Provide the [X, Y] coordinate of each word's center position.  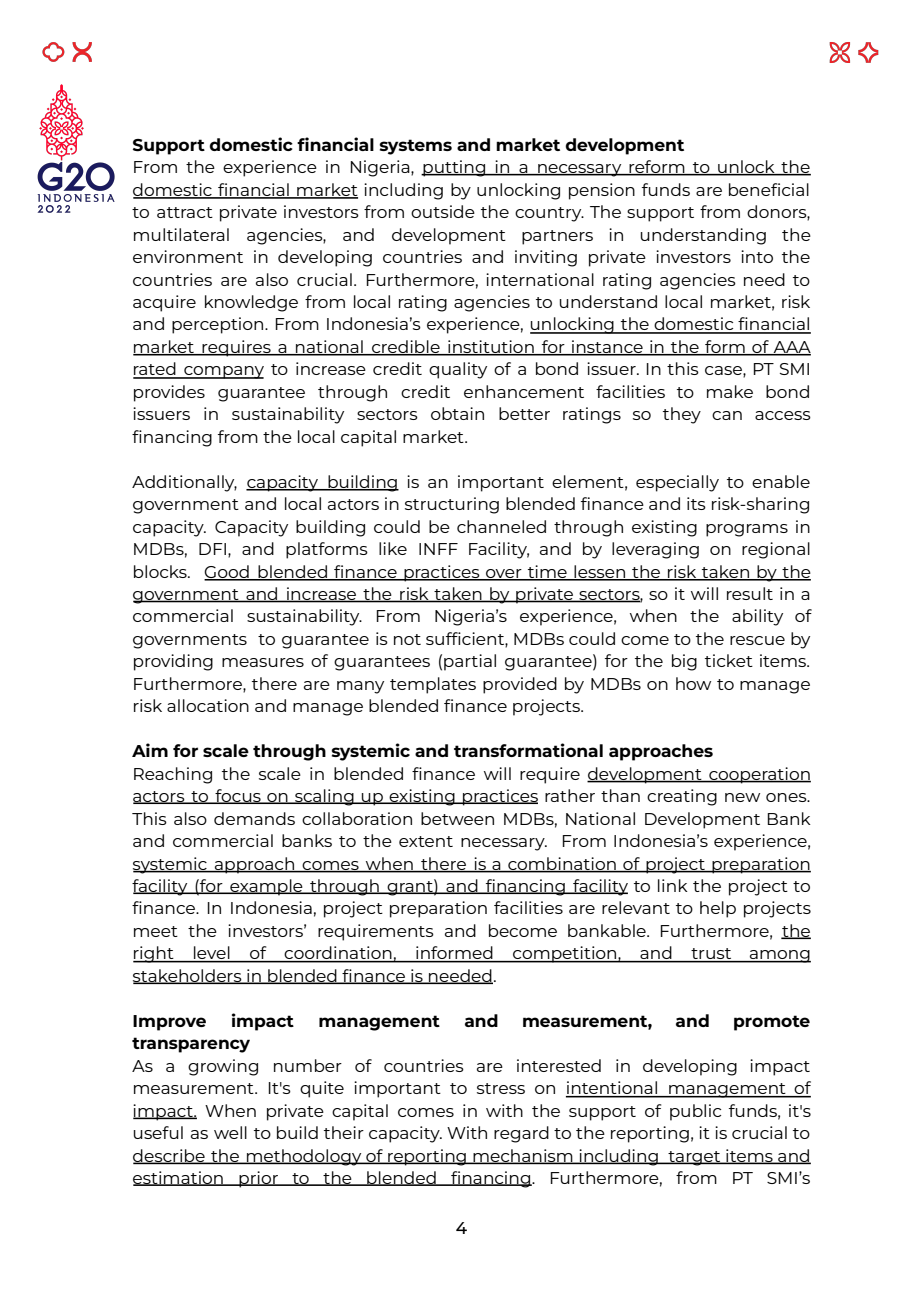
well [230, 1132]
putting [454, 168]
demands [254, 818]
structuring [452, 505]
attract [185, 212]
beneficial [769, 189]
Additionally [184, 483]
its [696, 503]
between [457, 818]
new [742, 797]
